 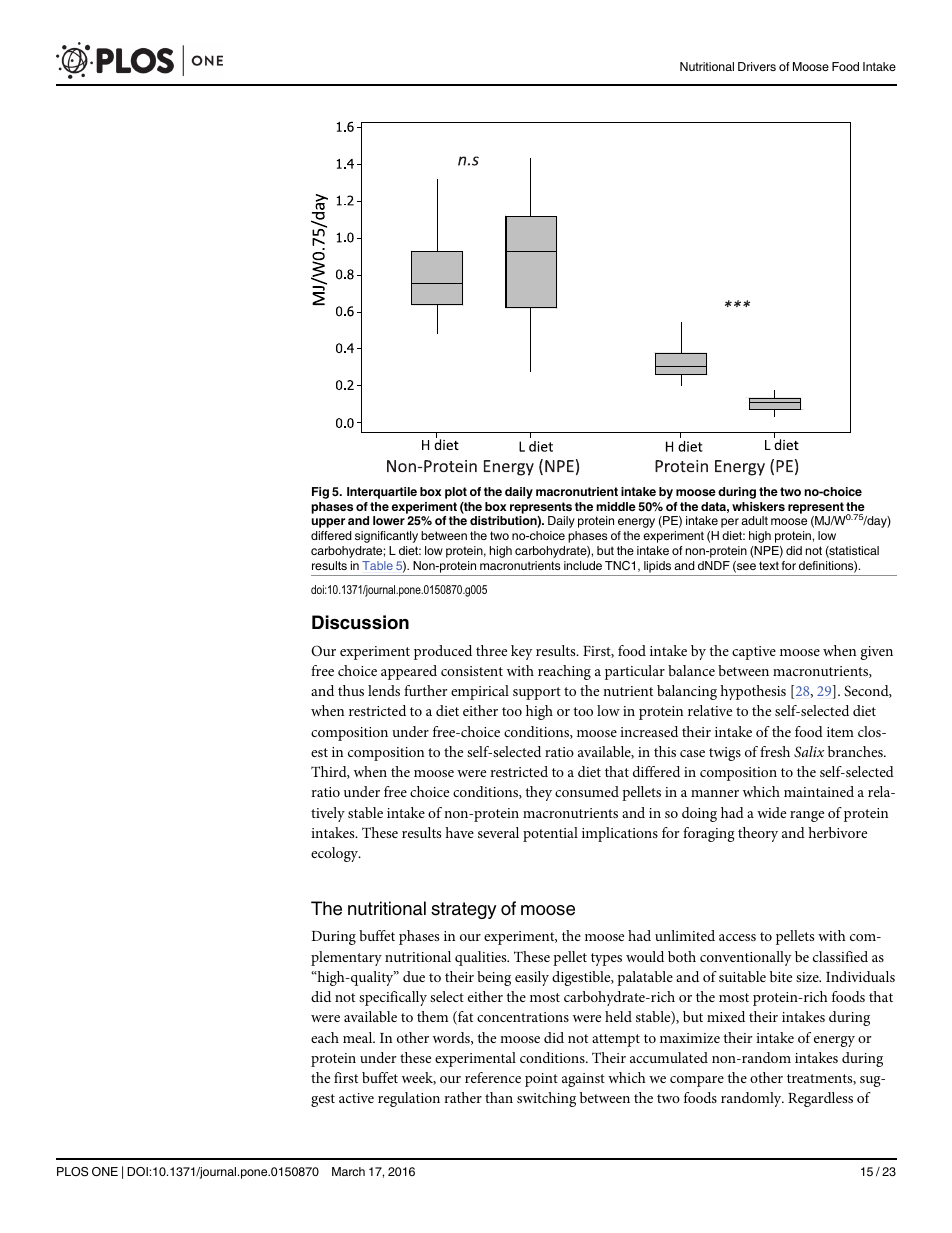 What do you see at coordinates (820, 1099) in the screenshot?
I see `Regardless` at bounding box center [820, 1099].
